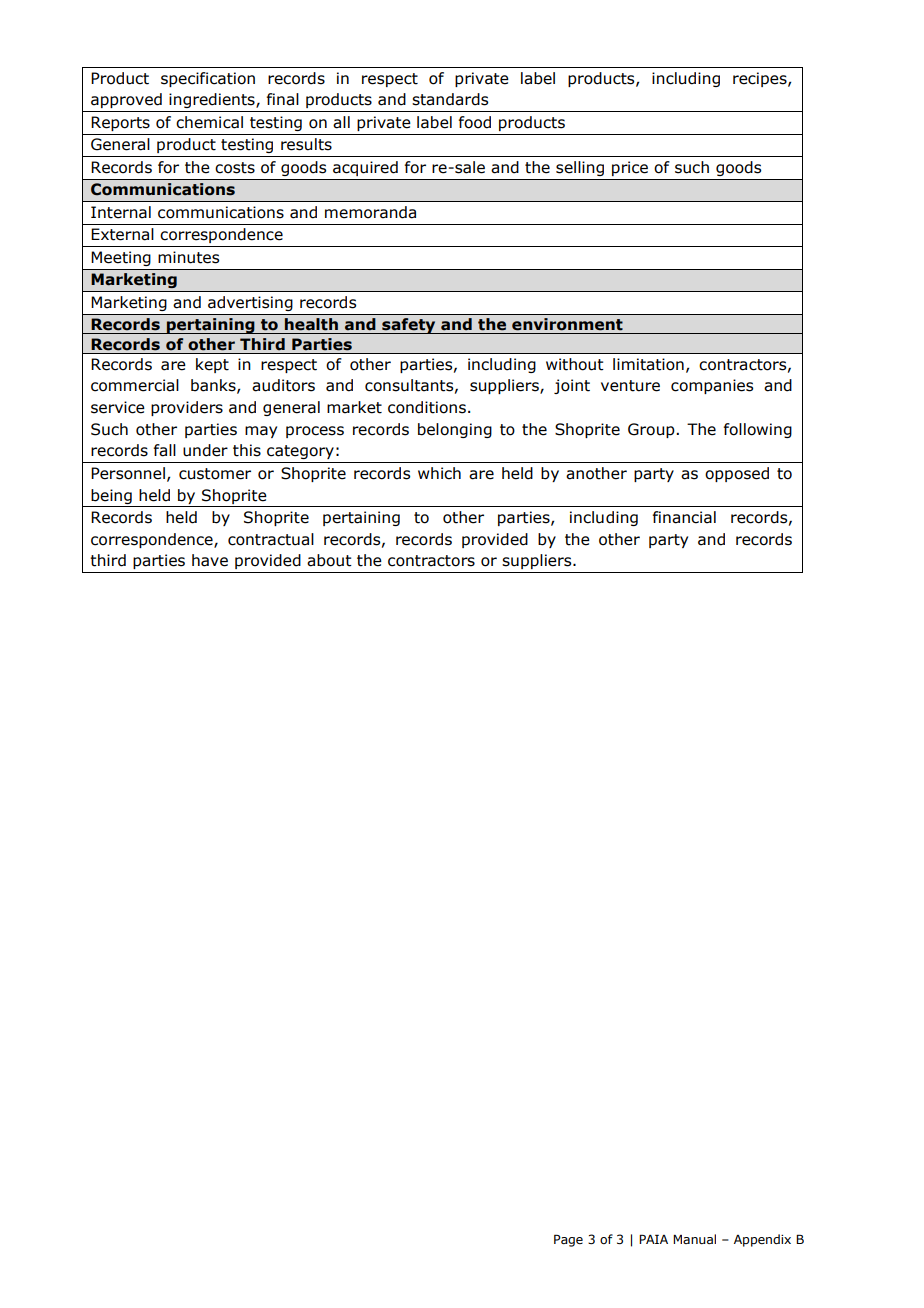 The width and height of the page is (924, 1308). What do you see at coordinates (684, 517) in the page?
I see `financial` at bounding box center [684, 517].
